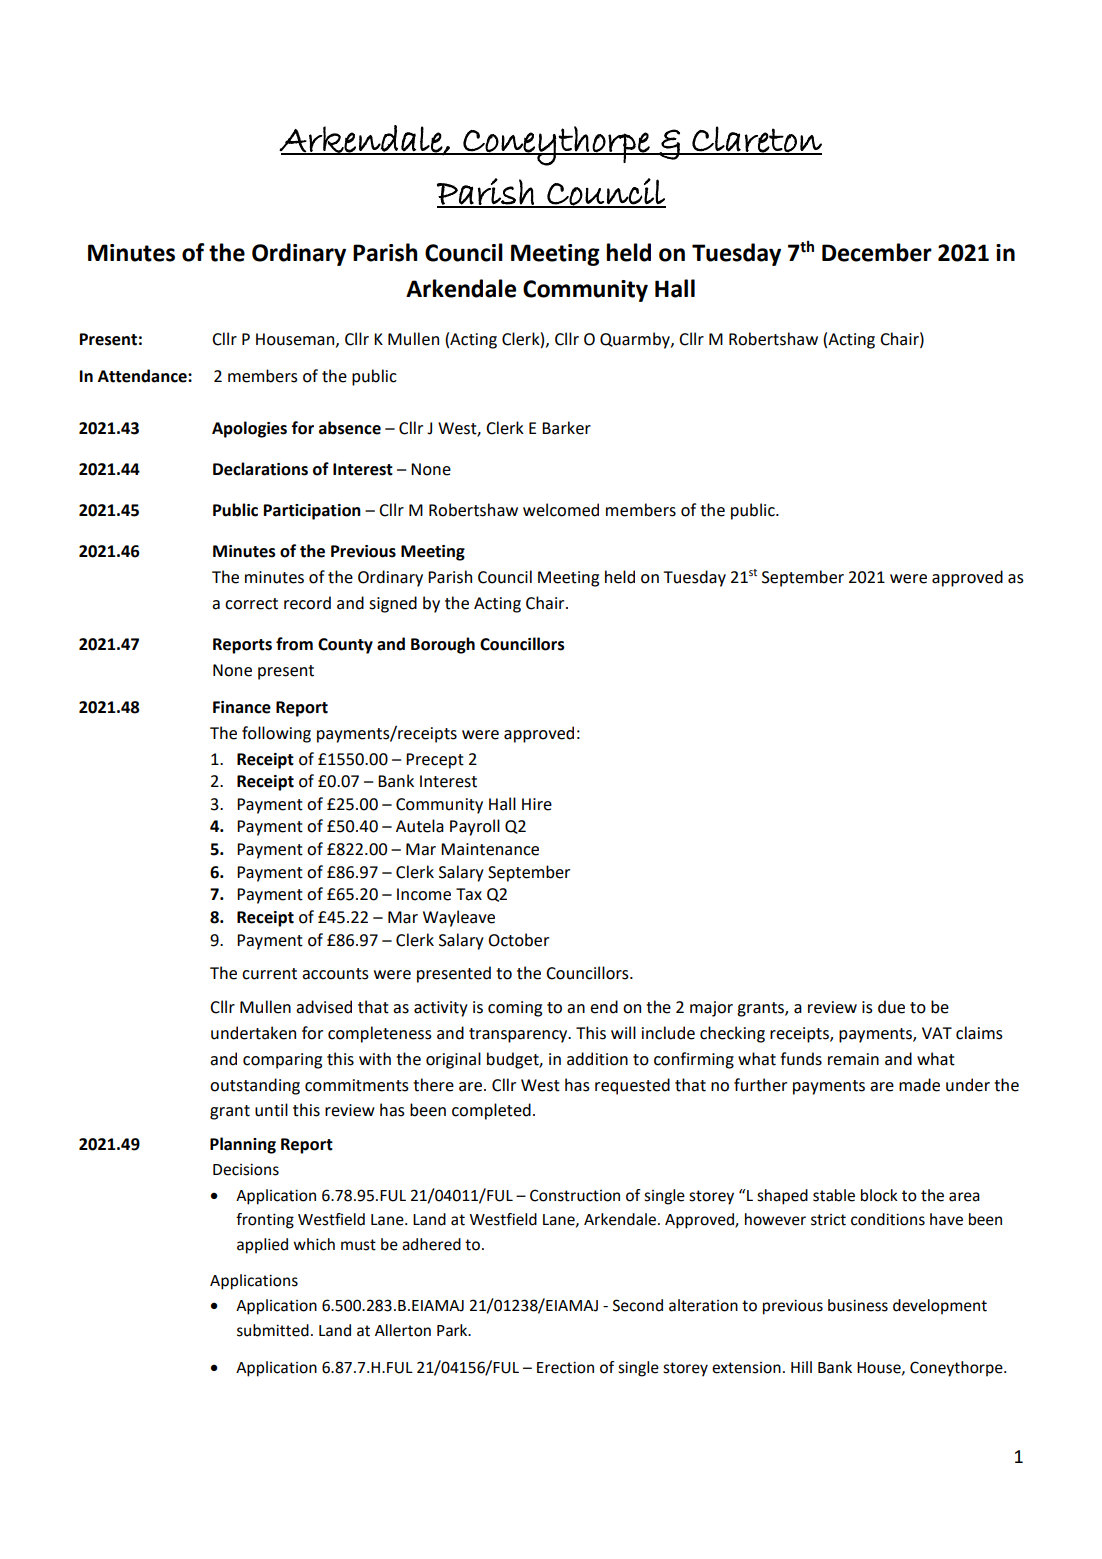  Describe the element at coordinates (273, 1330) in the screenshot. I see `submitted` at that location.
